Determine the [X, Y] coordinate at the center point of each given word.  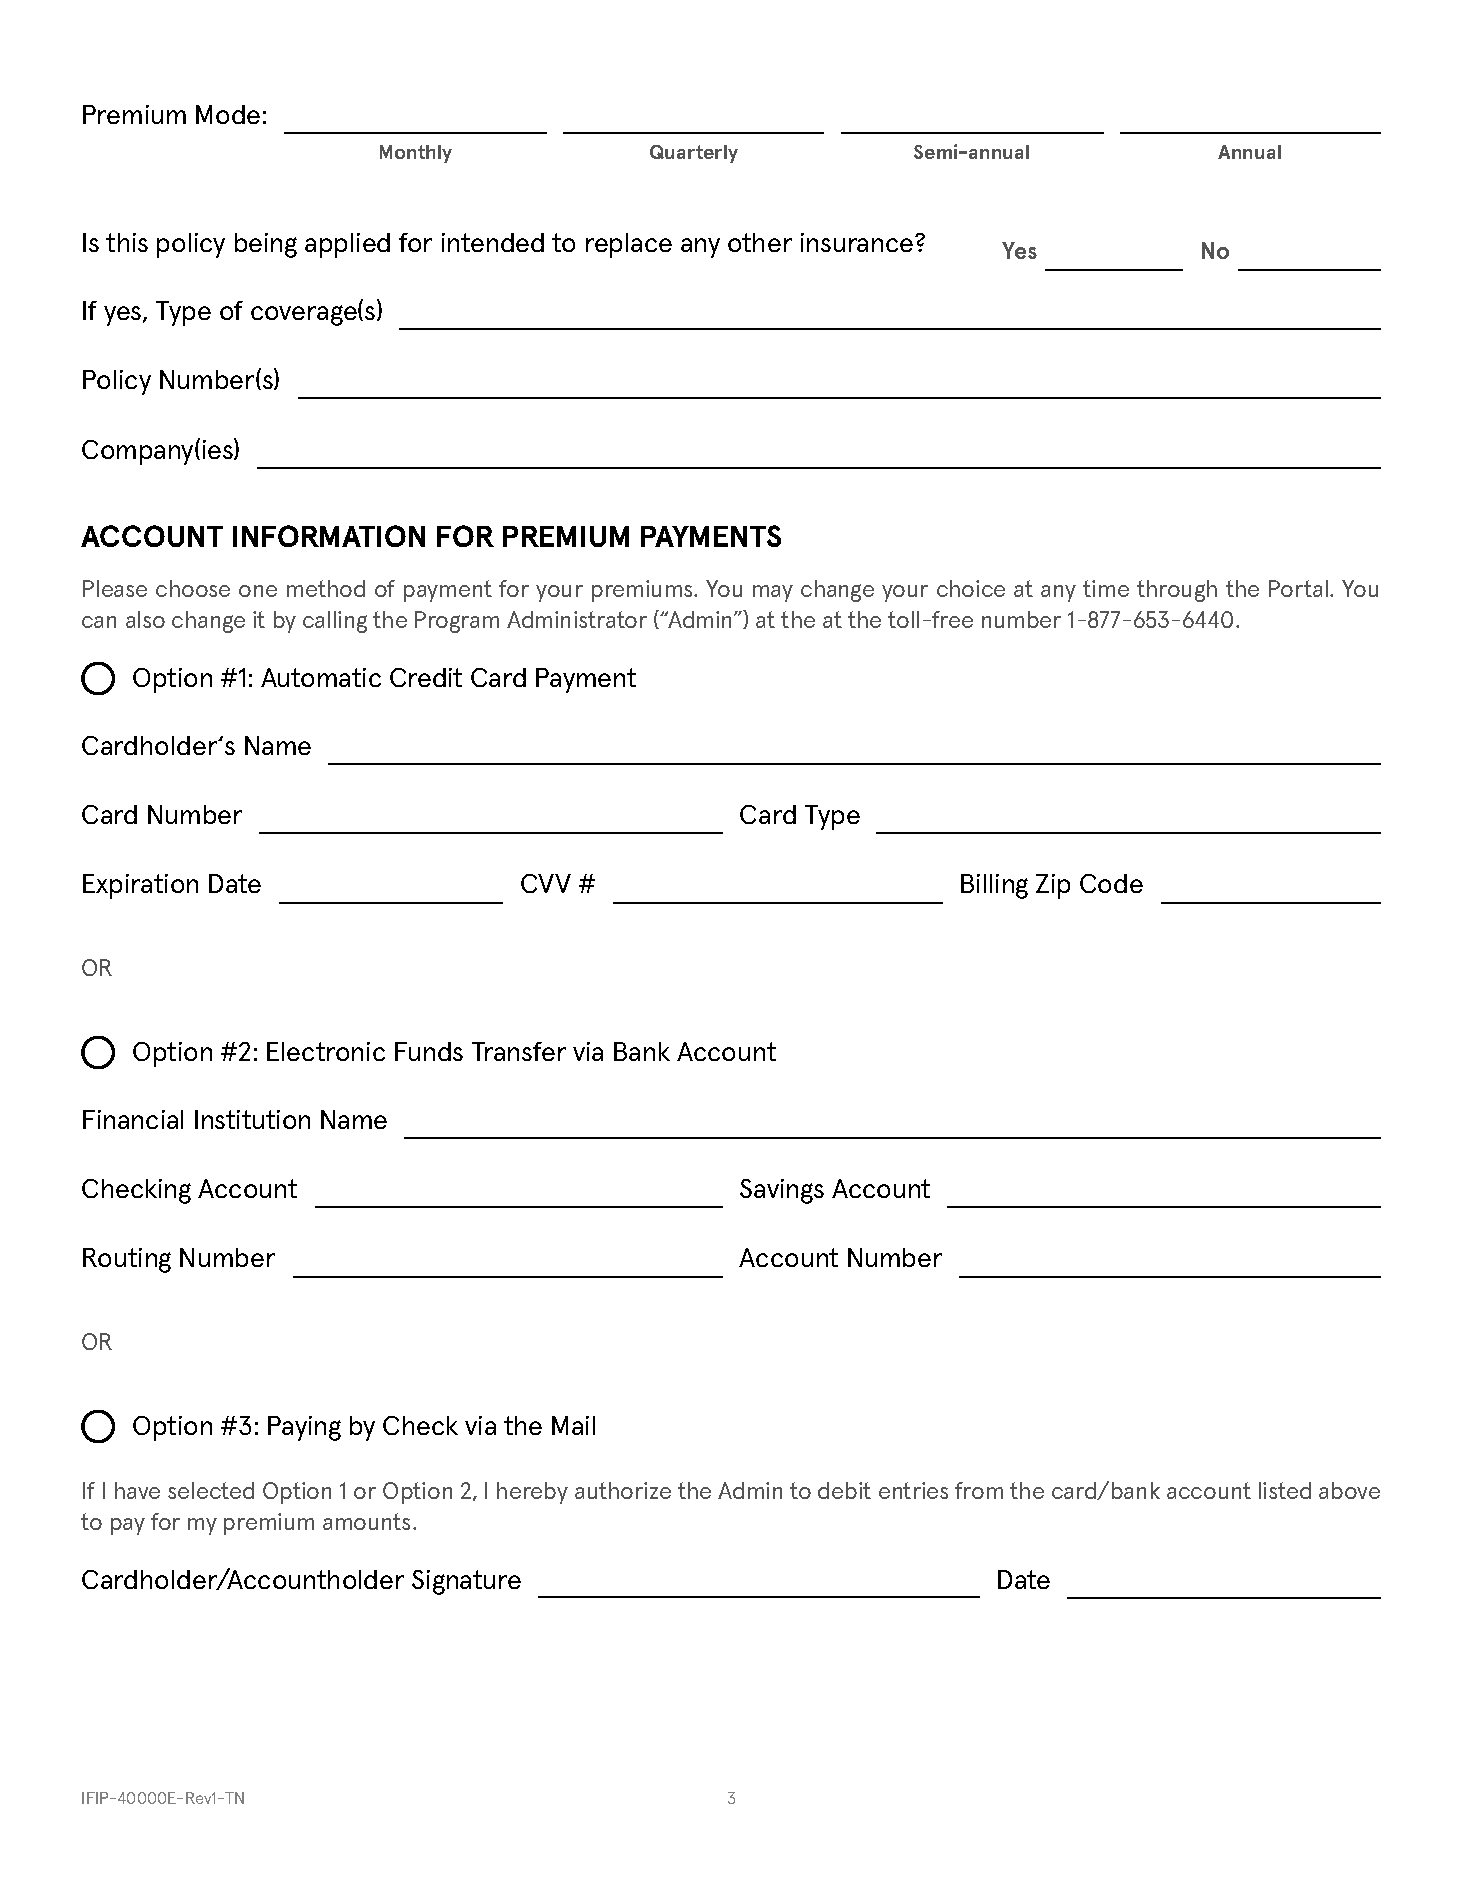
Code [1111, 883]
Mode [228, 114]
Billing [994, 886]
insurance [857, 242]
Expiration [140, 886]
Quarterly [694, 154]
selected [211, 1490]
